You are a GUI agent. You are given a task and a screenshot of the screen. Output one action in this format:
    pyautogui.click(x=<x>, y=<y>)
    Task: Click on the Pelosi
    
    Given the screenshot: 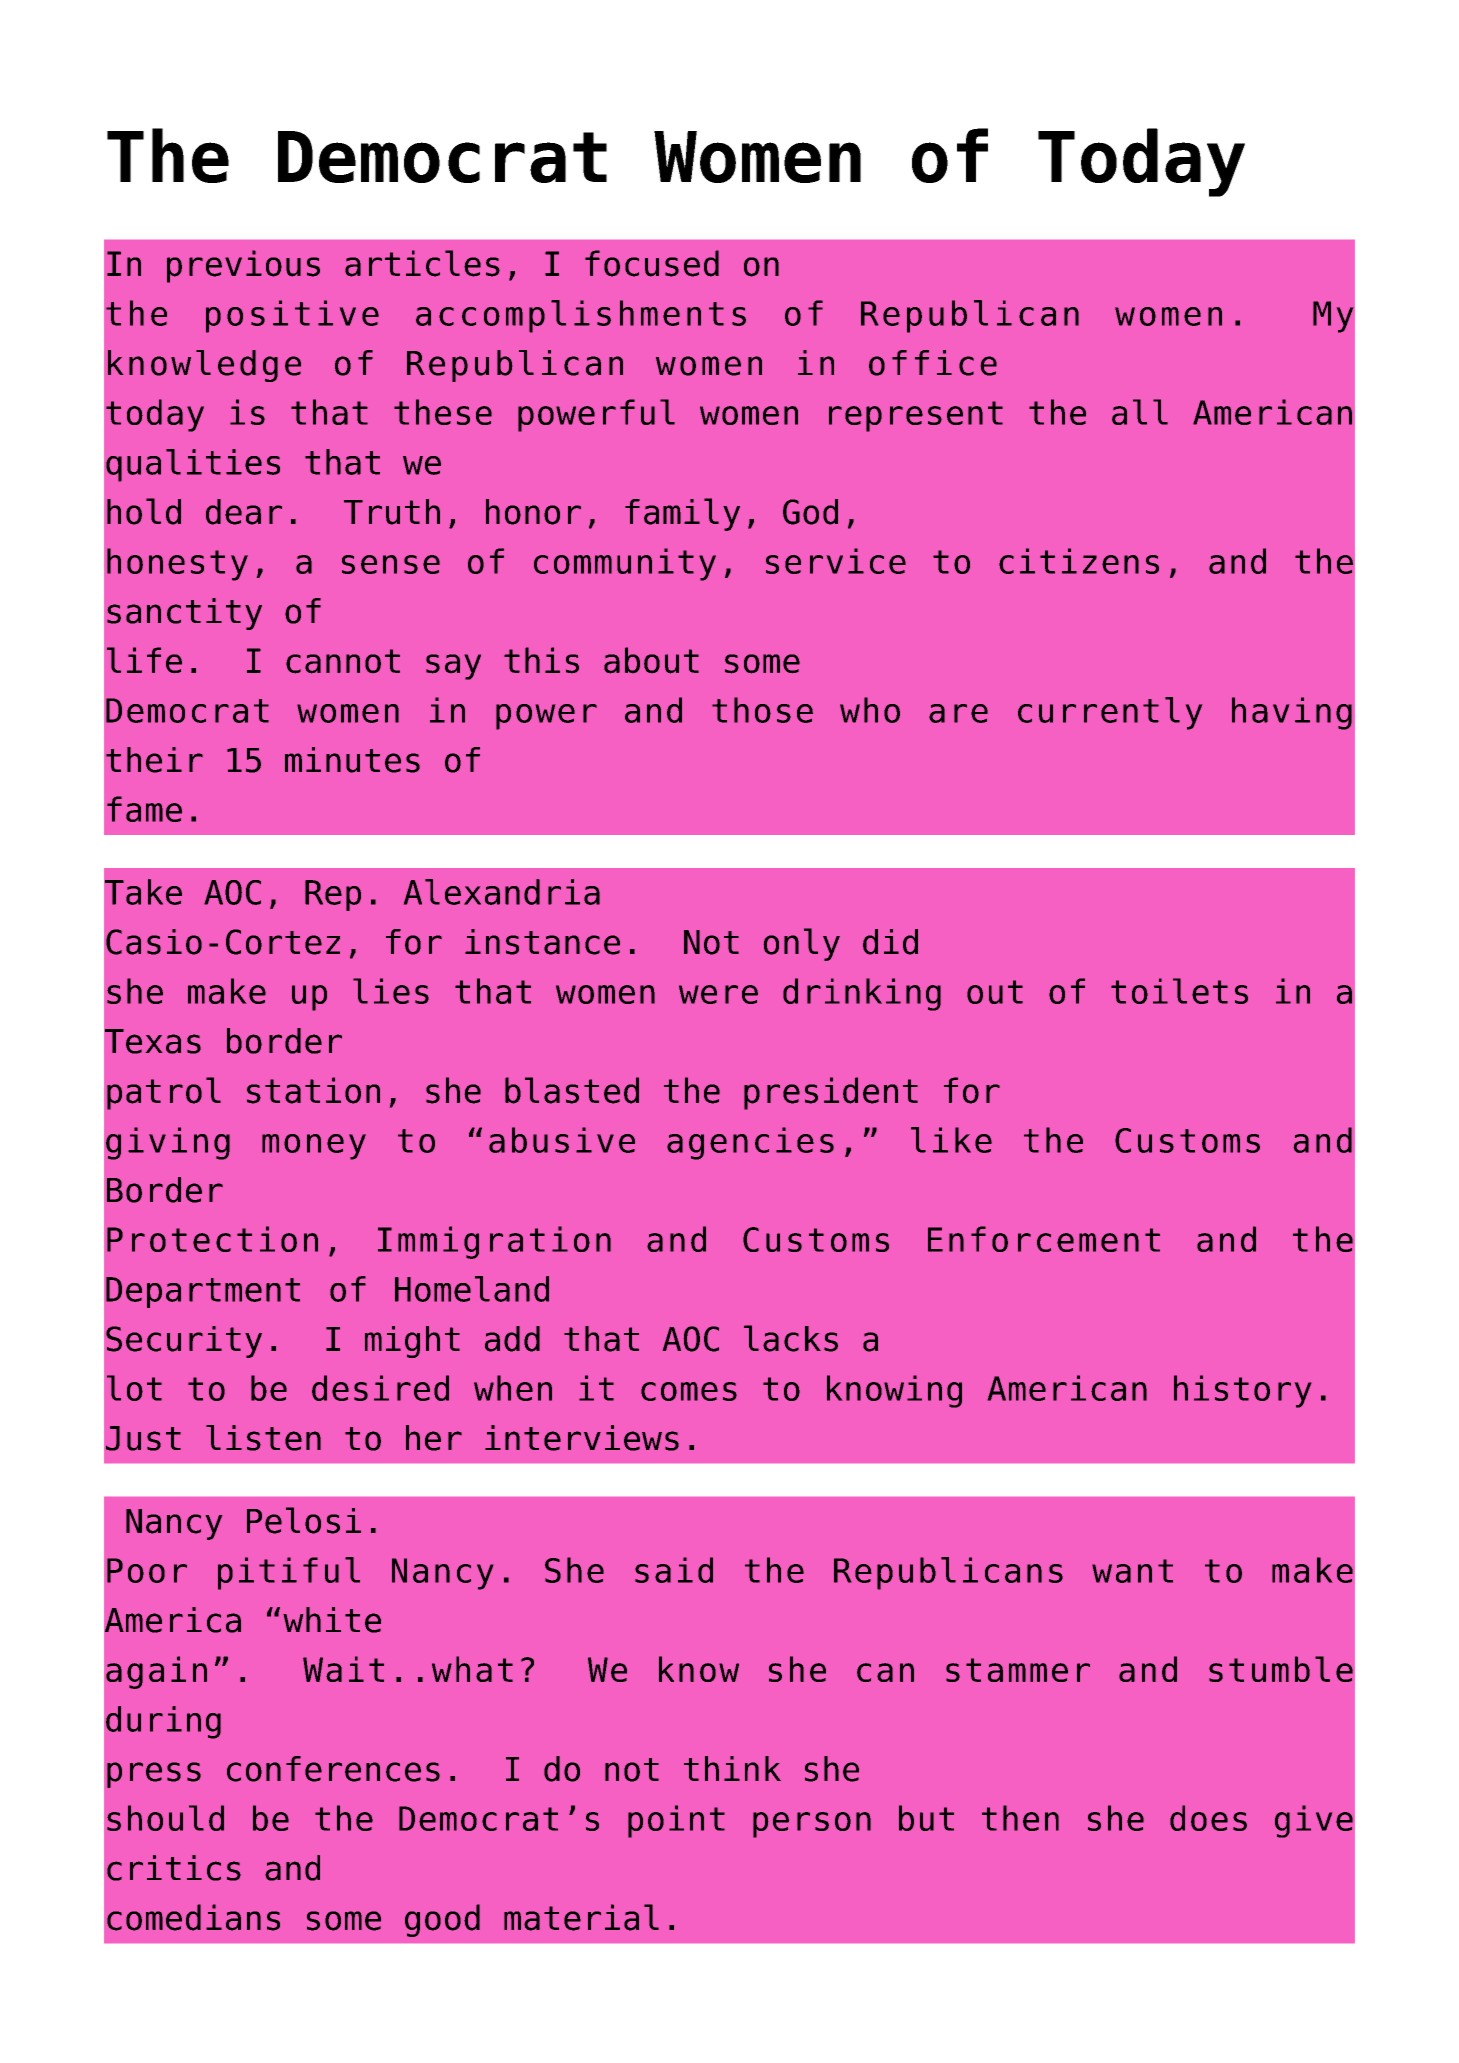 What is the action you would take?
    pyautogui.click(x=304, y=1520)
